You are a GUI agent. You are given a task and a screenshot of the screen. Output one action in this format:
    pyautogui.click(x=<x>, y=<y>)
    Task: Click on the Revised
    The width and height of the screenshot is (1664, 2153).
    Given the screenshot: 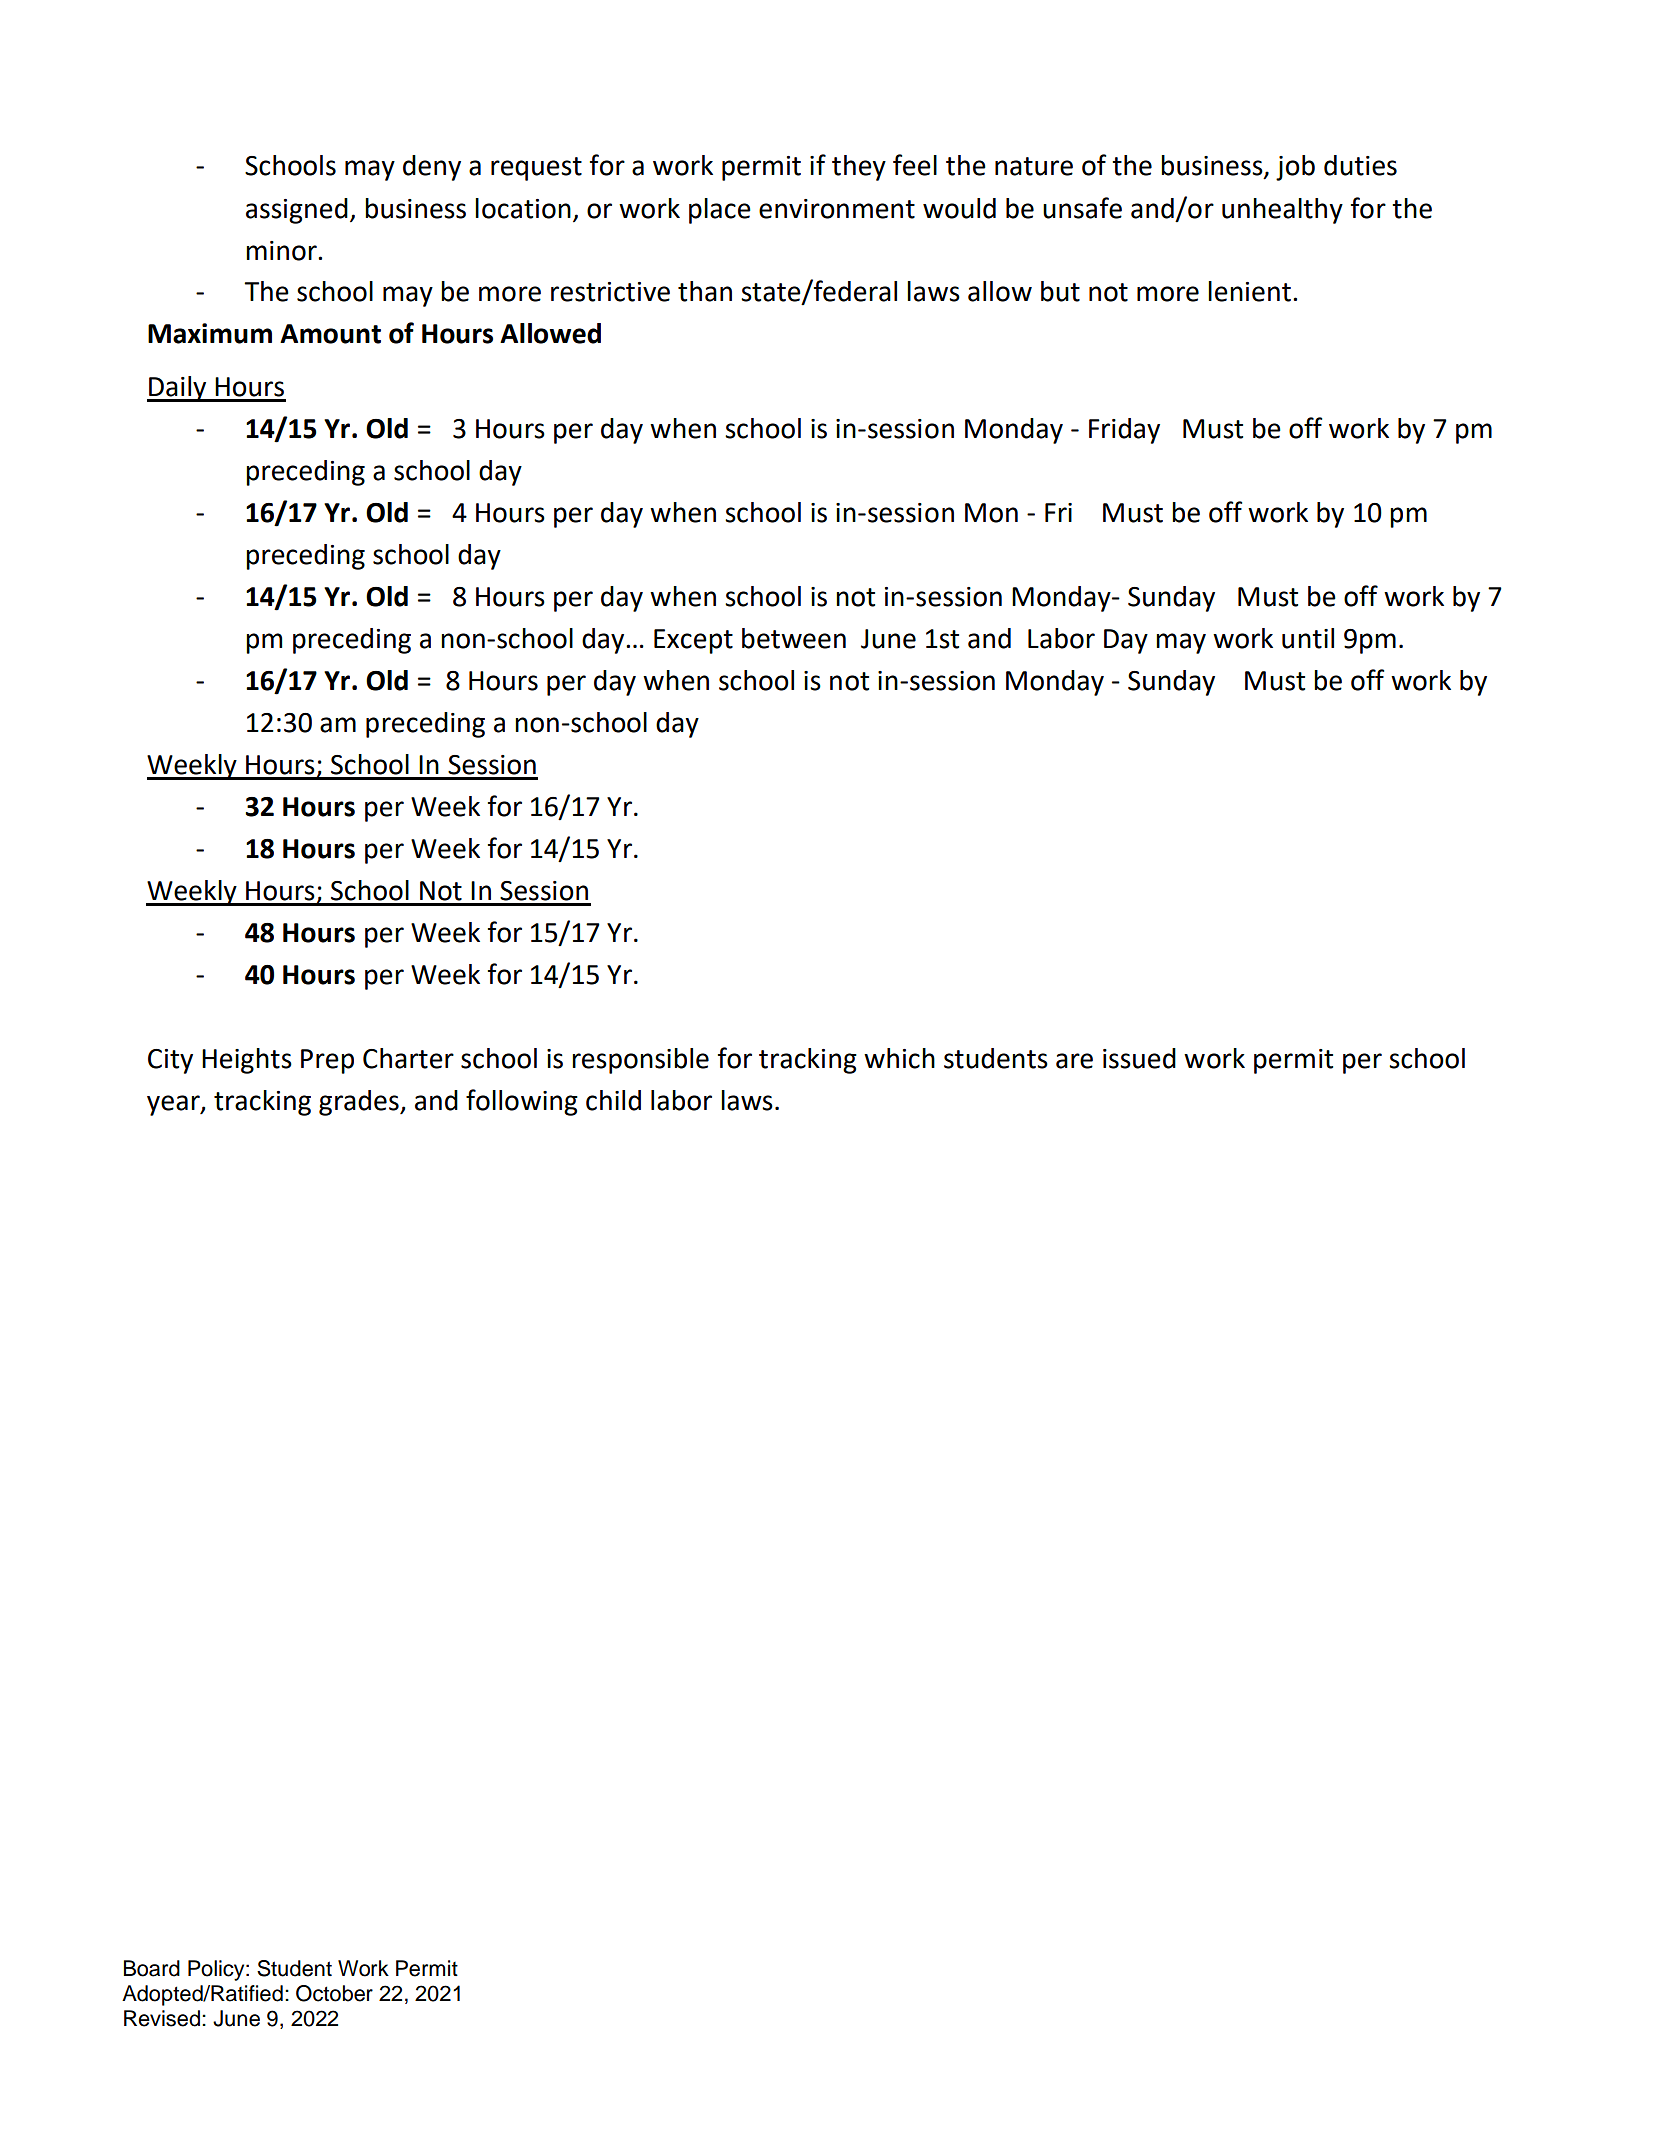 What is the action you would take?
    pyautogui.click(x=162, y=2018)
